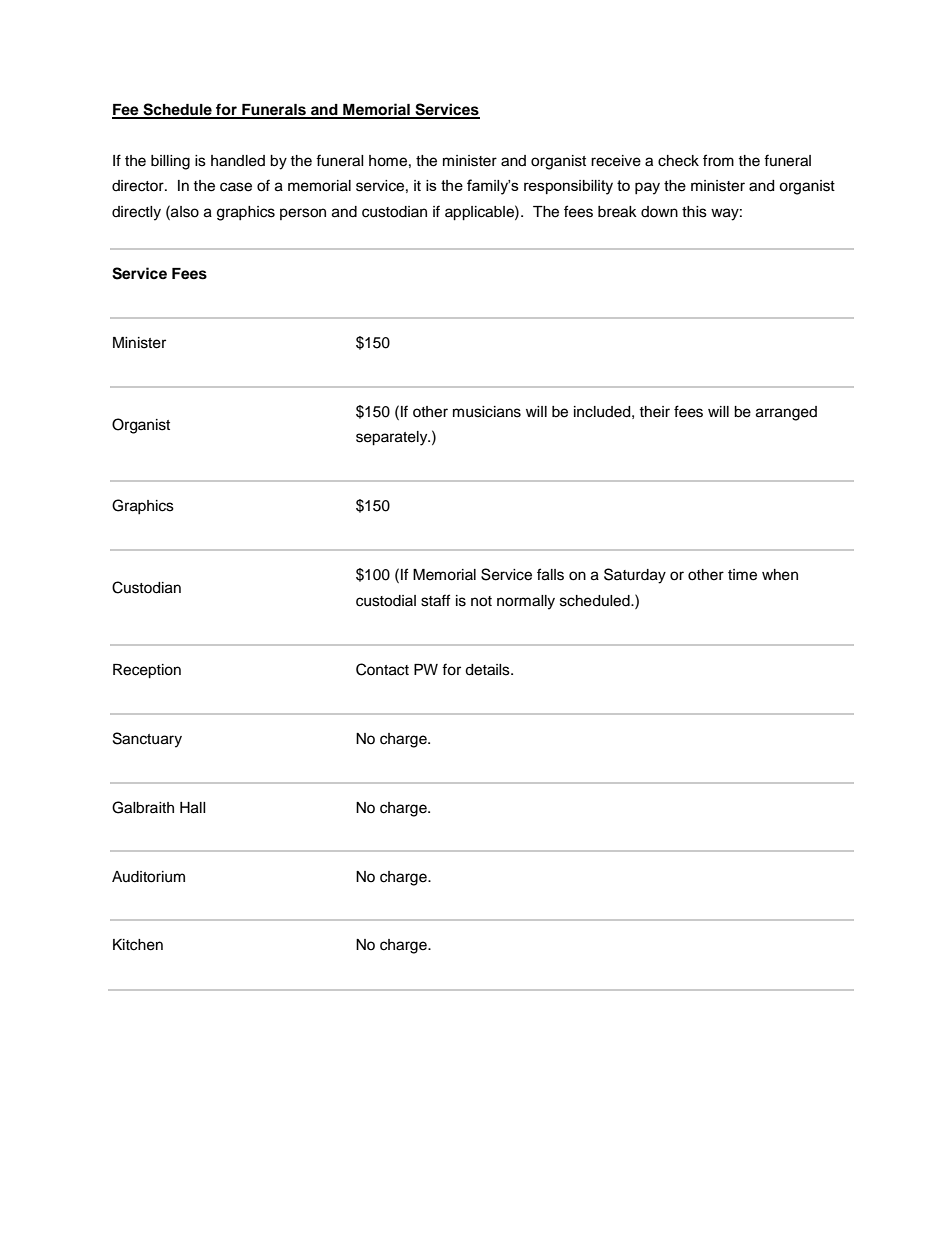  Describe the element at coordinates (568, 187) in the screenshot. I see `responsibility` at that location.
